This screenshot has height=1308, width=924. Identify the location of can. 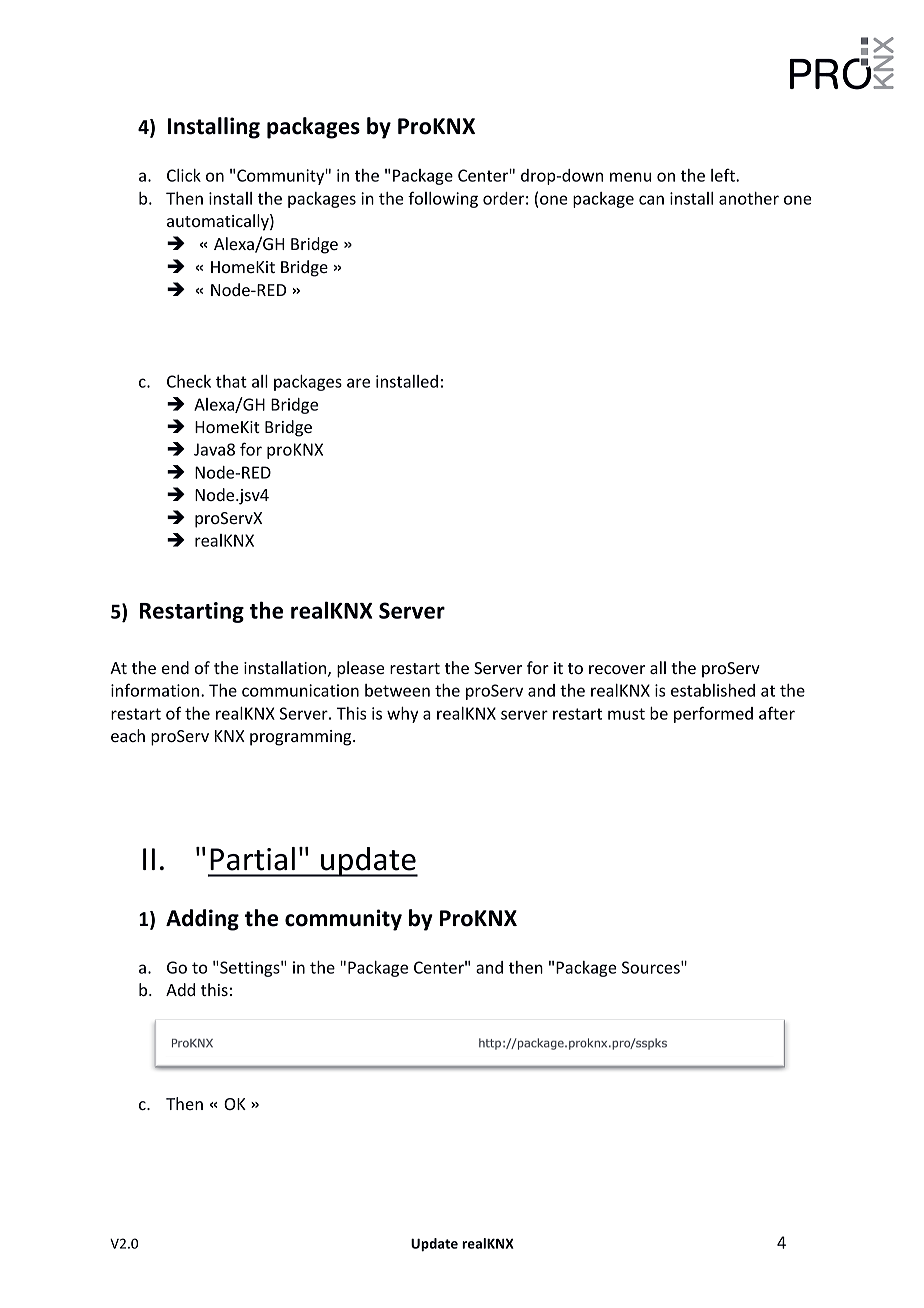
(651, 200).
